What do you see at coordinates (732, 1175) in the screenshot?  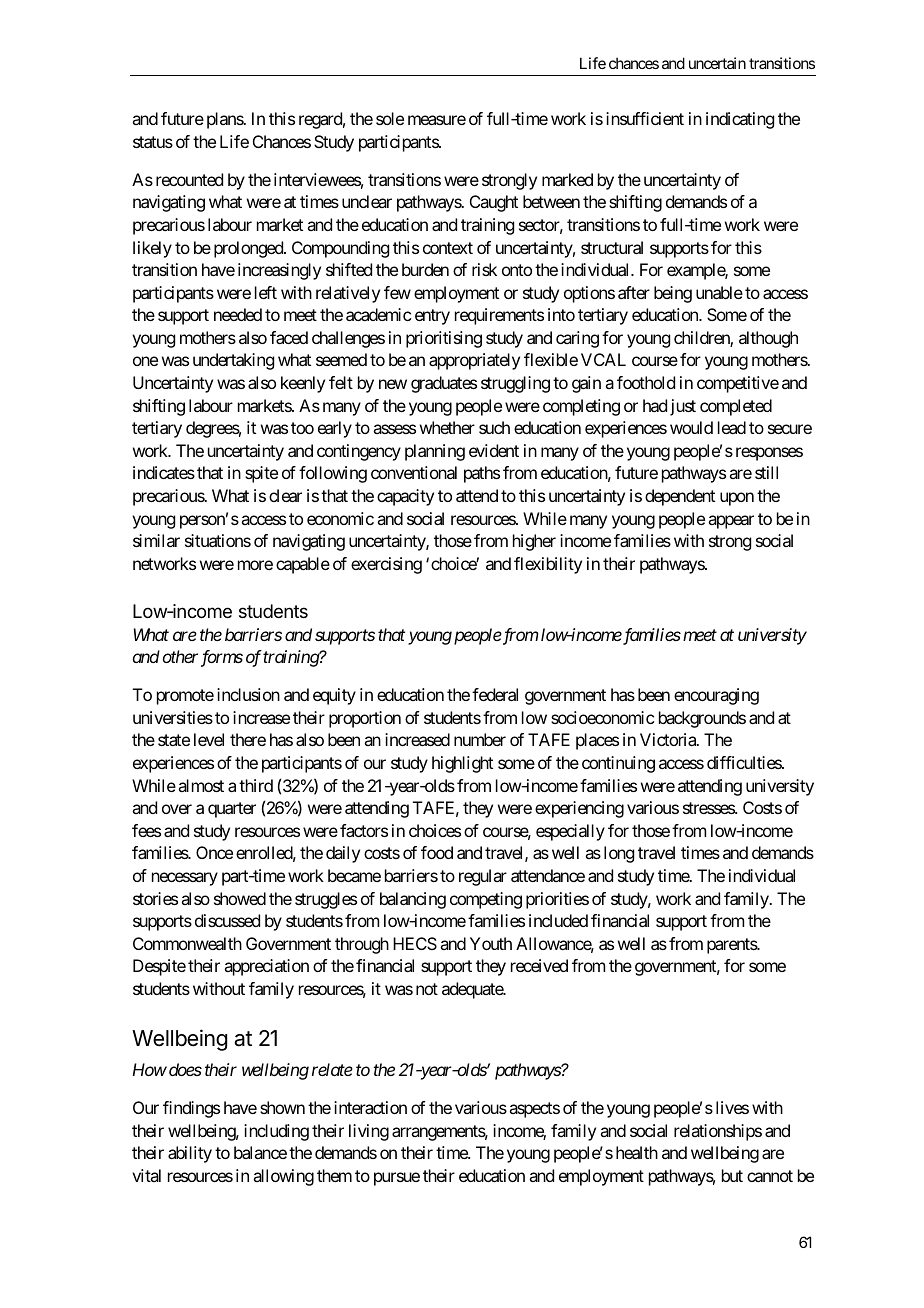 I see `but` at bounding box center [732, 1175].
